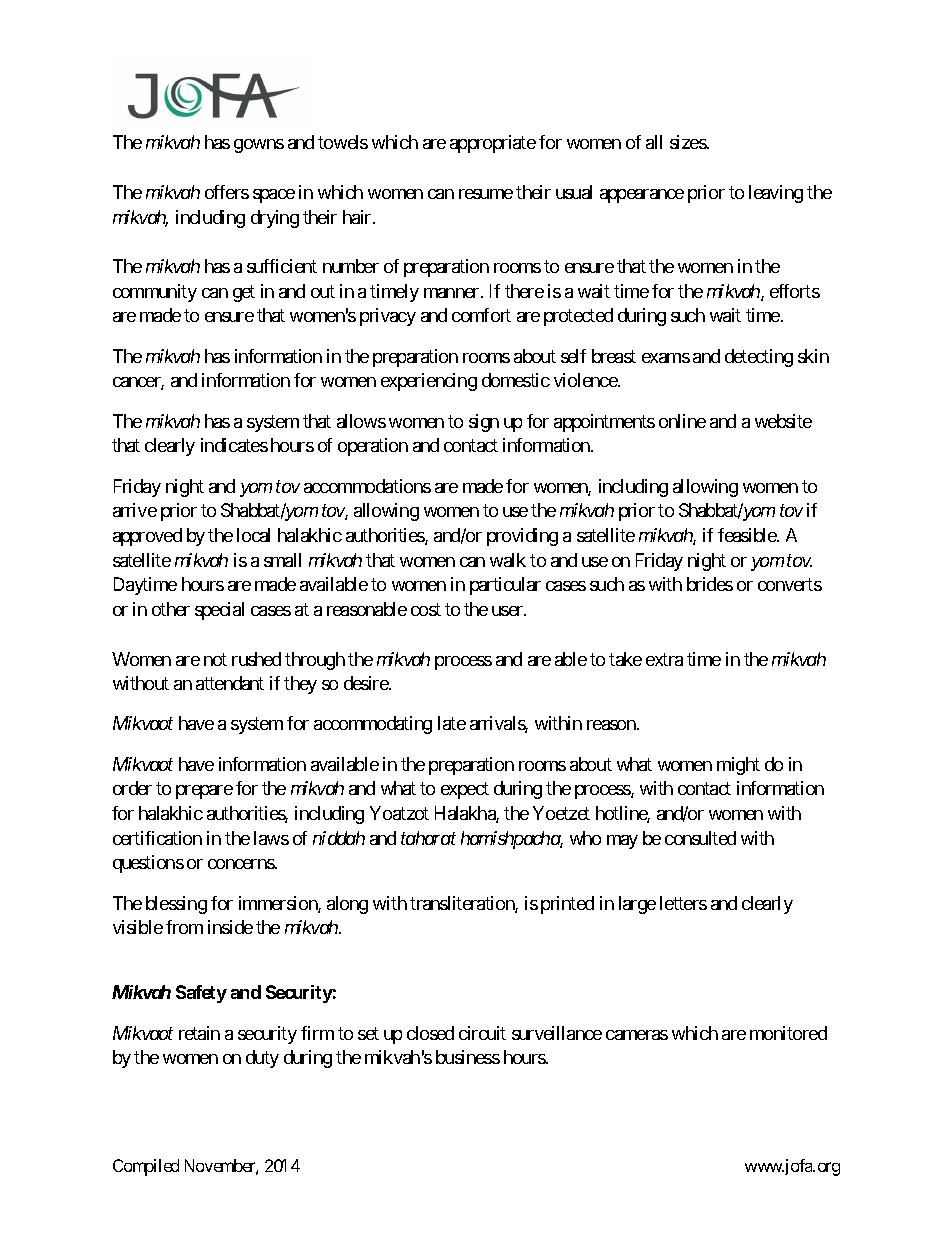  Describe the element at coordinates (776, 194) in the page. I see `leaving` at that location.
